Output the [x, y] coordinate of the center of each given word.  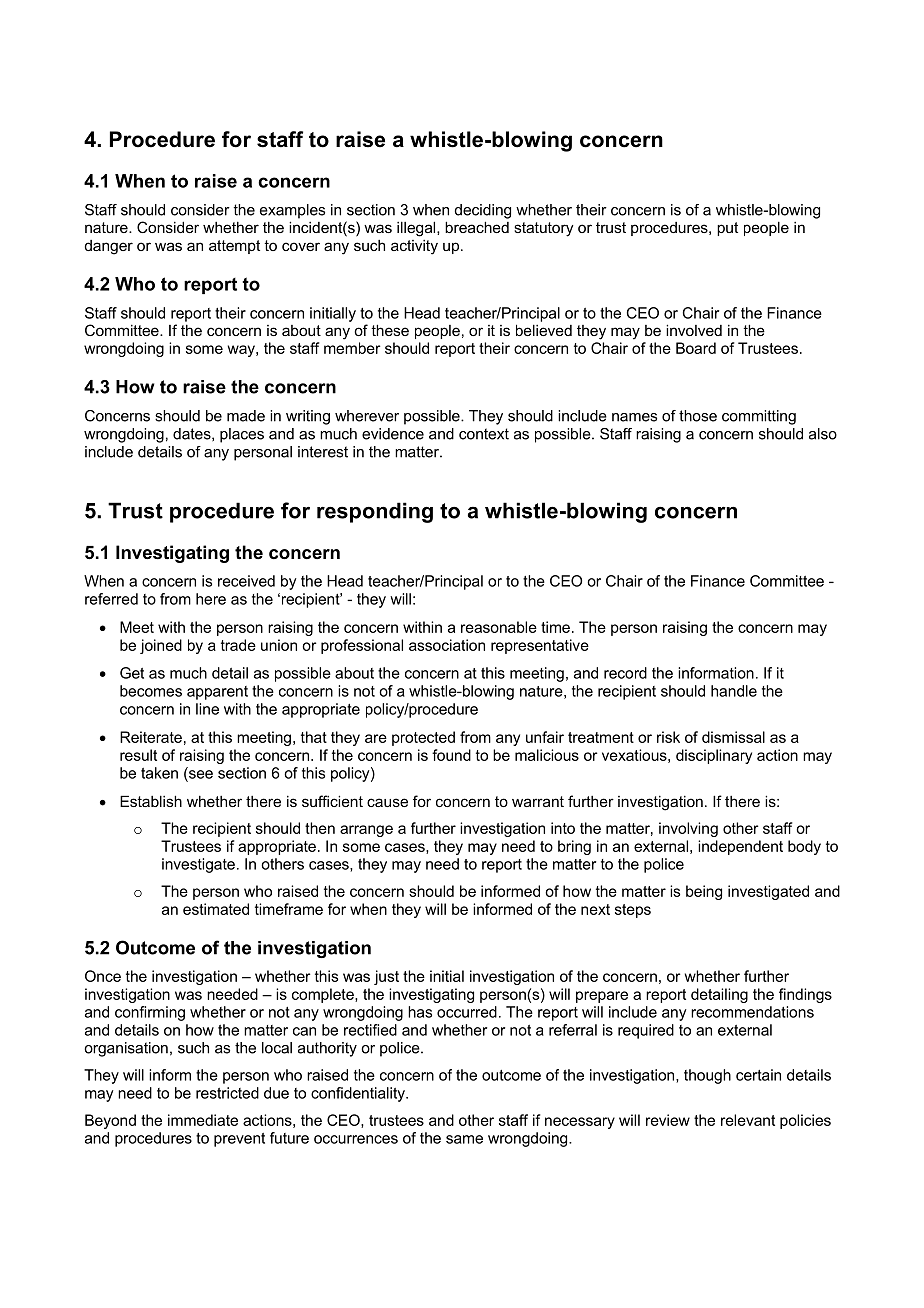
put [727, 229]
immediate [203, 1120]
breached [477, 227]
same [464, 1139]
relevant [748, 1120]
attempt [234, 247]
